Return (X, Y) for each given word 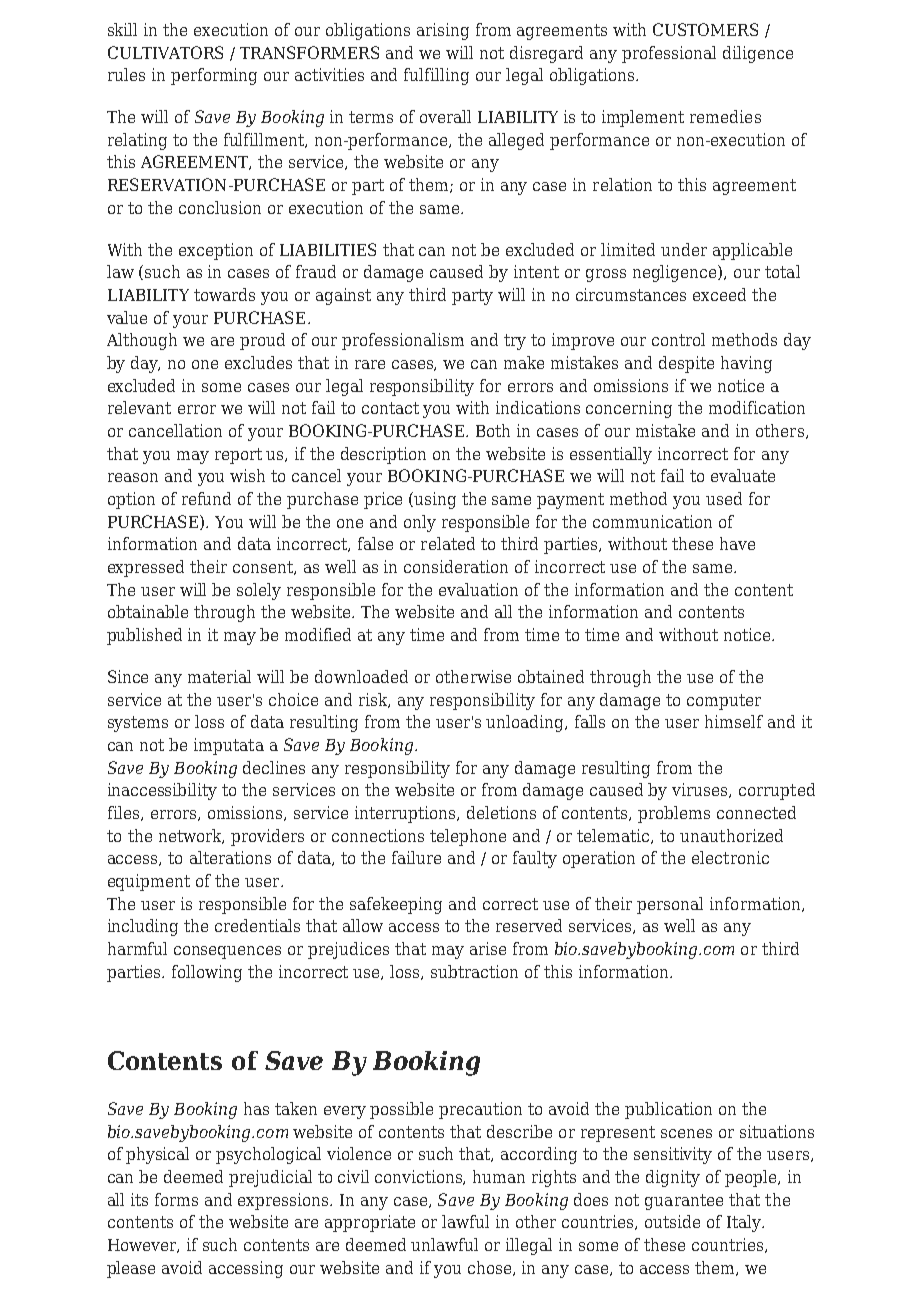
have (737, 543)
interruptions (406, 814)
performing (214, 76)
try (515, 342)
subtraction (474, 971)
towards (224, 294)
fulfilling (436, 76)
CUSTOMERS (705, 29)
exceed (719, 294)
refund (206, 498)
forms (176, 1199)
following (207, 973)
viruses (701, 790)
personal (670, 905)
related (448, 543)
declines (274, 767)
